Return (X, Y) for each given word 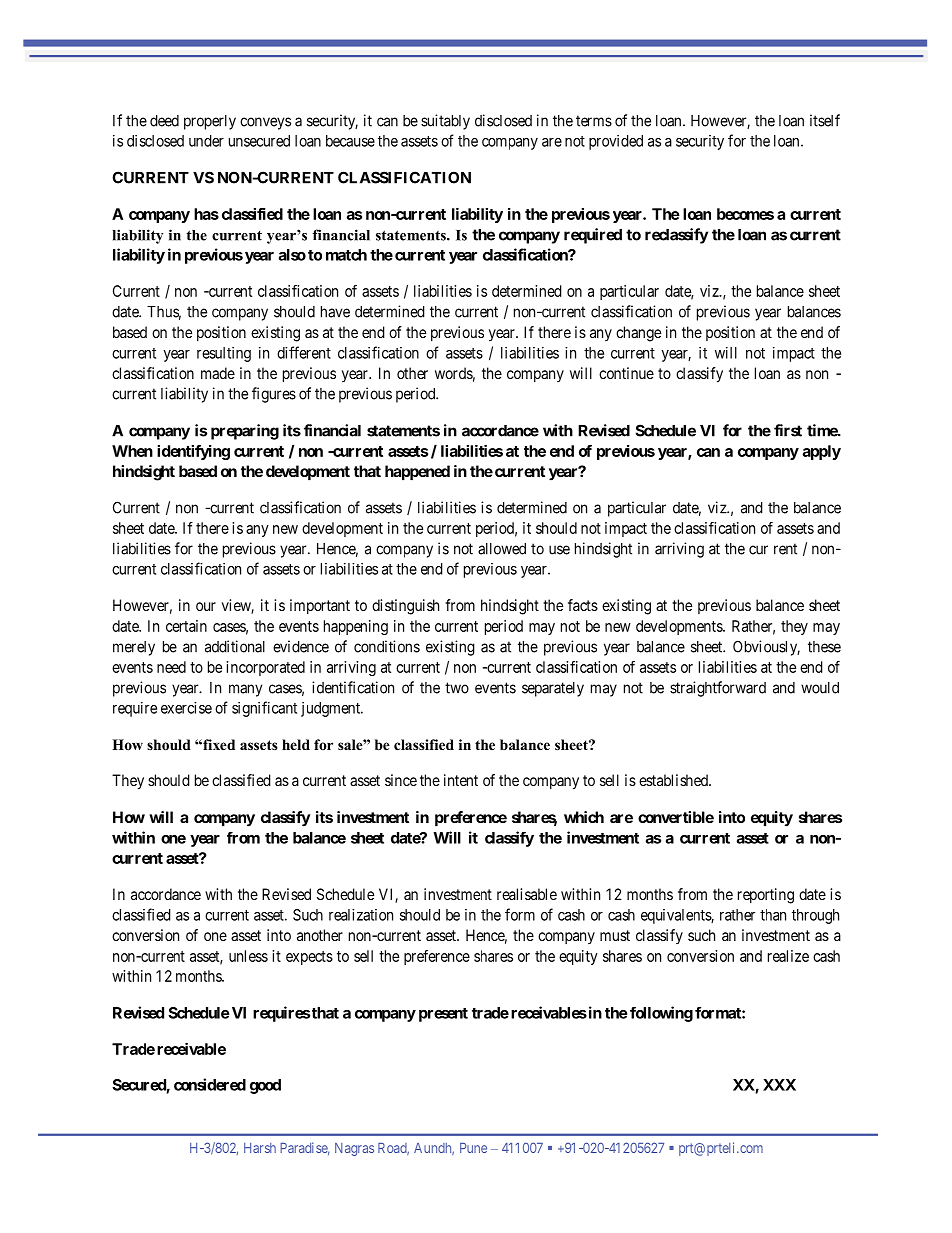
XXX (779, 1085)
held (296, 744)
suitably (445, 122)
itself (825, 120)
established (674, 780)
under (206, 141)
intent (461, 780)
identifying (193, 452)
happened (417, 473)
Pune (473, 1148)
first (788, 430)
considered (210, 1084)
